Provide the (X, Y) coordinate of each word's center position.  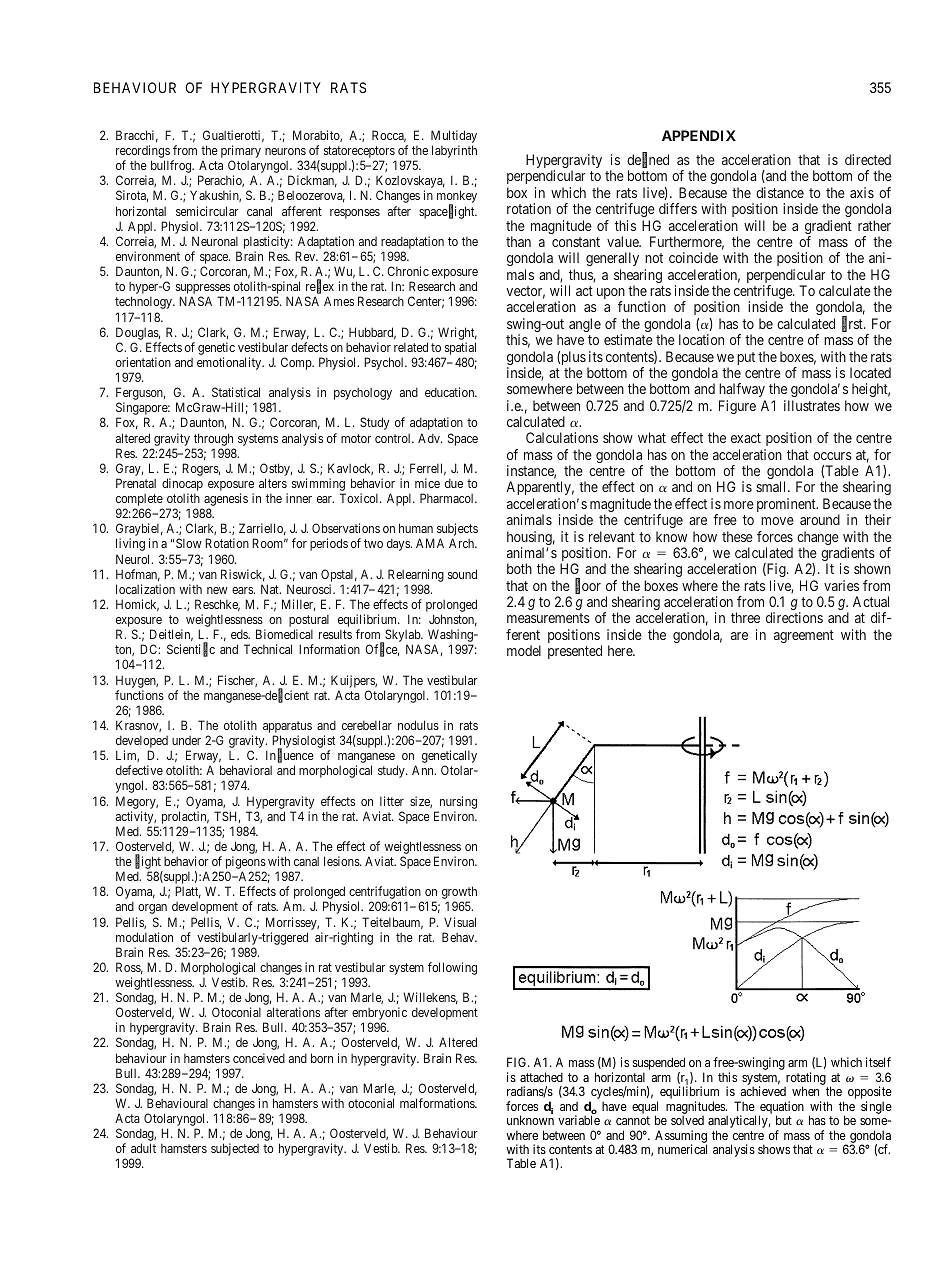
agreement (804, 636)
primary (241, 153)
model (524, 650)
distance (780, 192)
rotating (806, 1080)
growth (459, 894)
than (518, 241)
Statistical (236, 392)
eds (240, 634)
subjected (235, 1149)
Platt (188, 892)
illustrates (812, 405)
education (451, 392)
